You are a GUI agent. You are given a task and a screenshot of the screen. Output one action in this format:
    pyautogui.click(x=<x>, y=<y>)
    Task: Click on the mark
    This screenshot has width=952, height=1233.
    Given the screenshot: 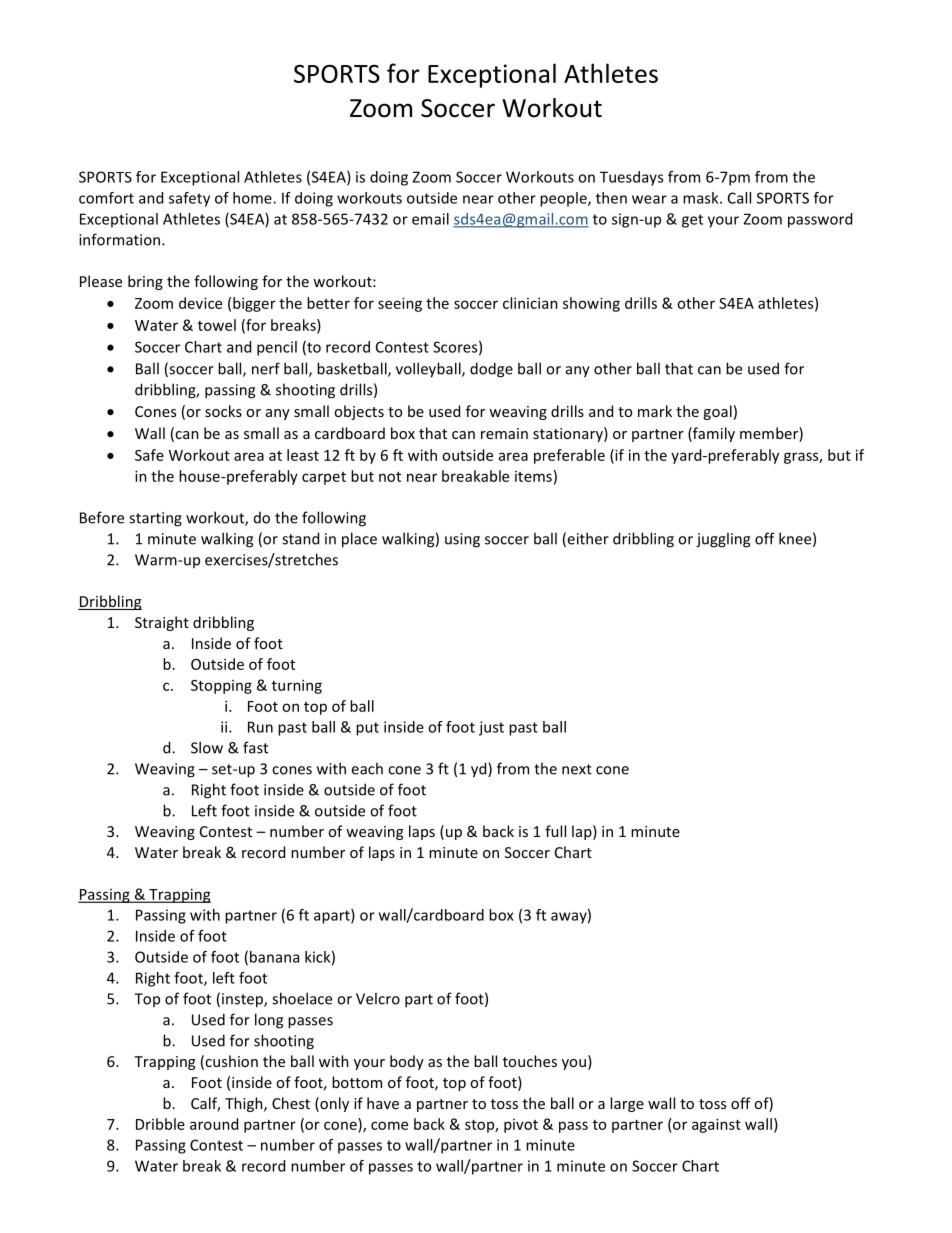 What is the action you would take?
    pyautogui.click(x=655, y=411)
